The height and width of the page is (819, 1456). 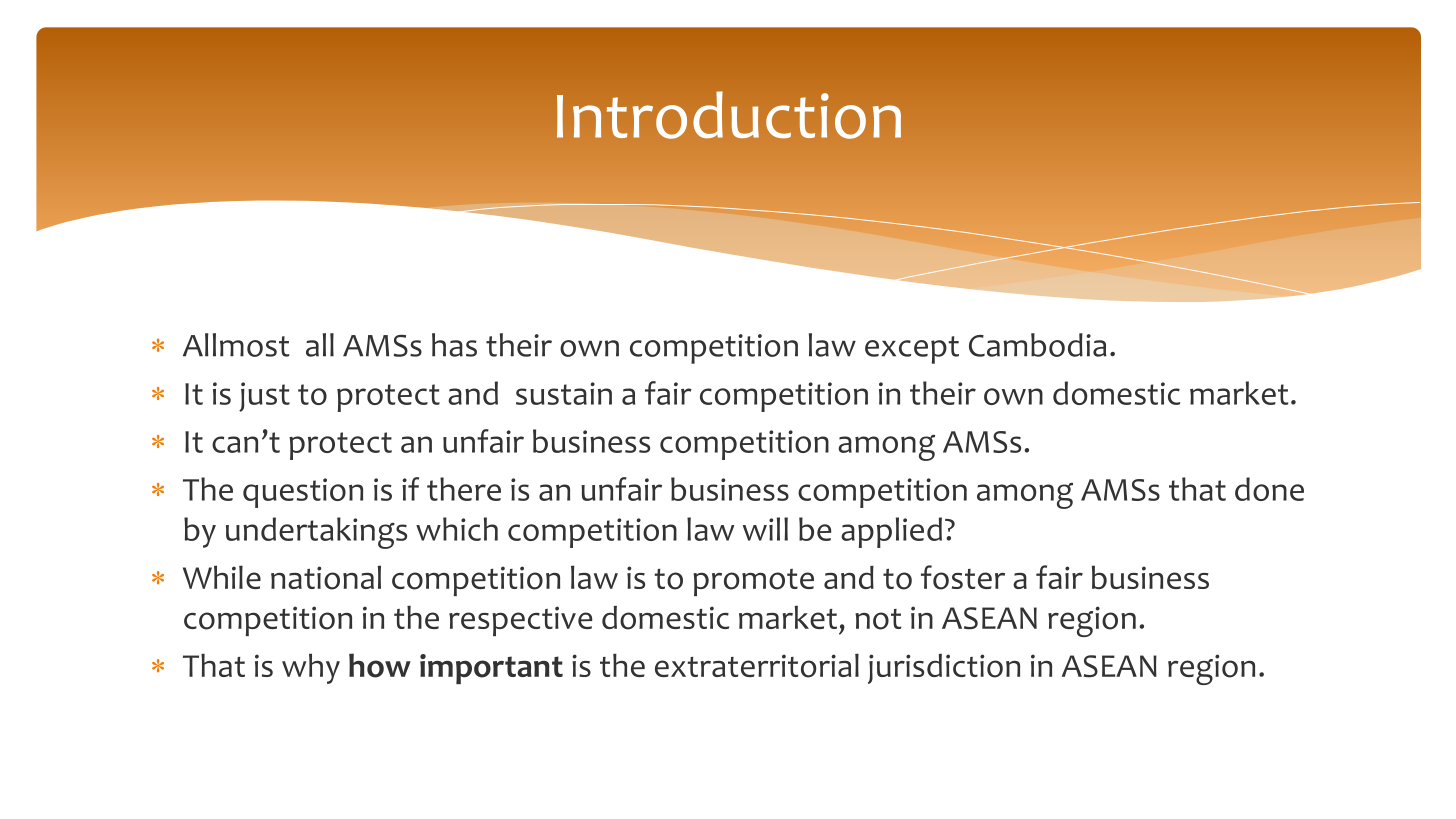 I want to click on Introduction, so click(x=729, y=115).
